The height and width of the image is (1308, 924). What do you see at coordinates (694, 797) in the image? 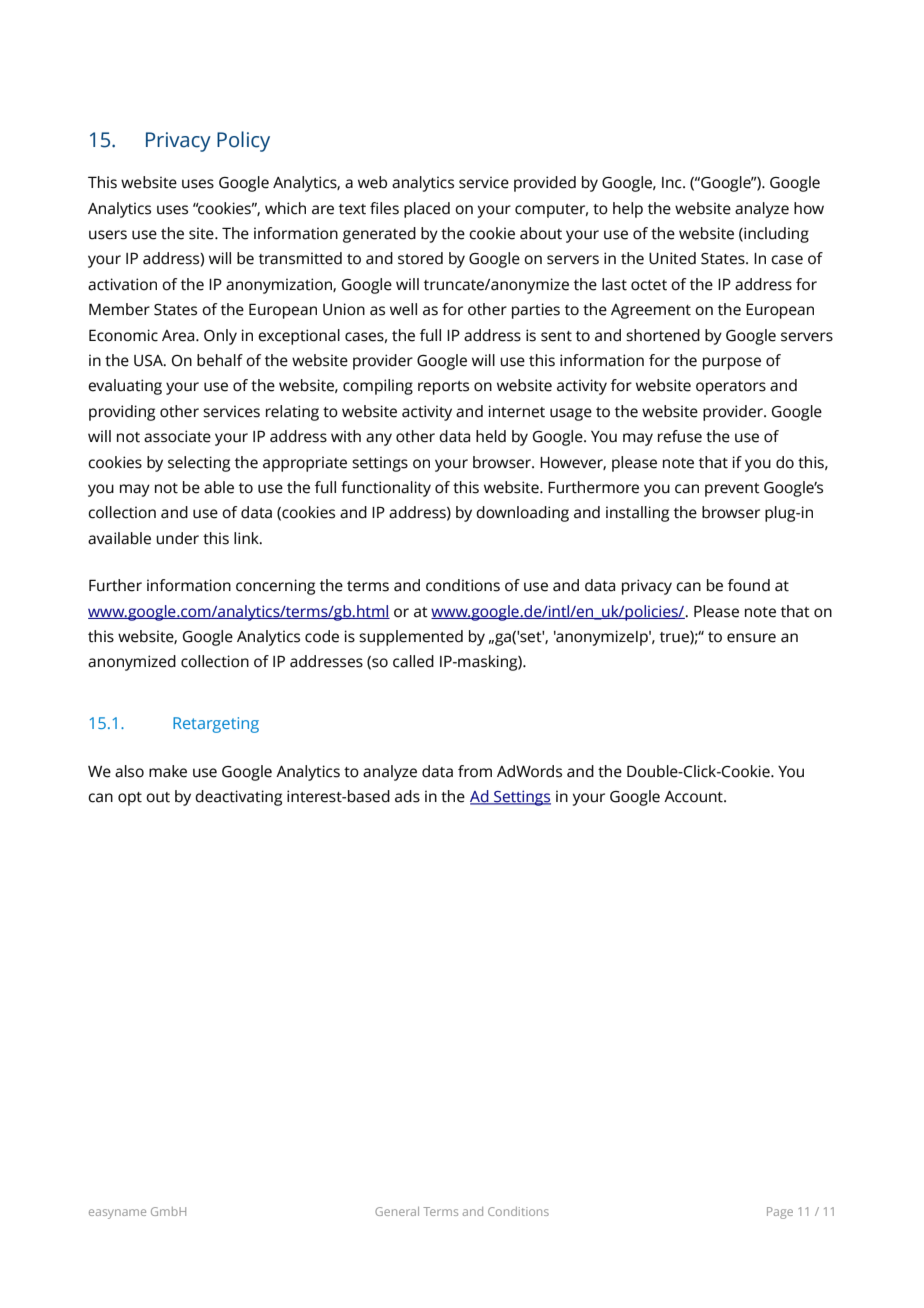
I see `Account` at bounding box center [694, 797].
